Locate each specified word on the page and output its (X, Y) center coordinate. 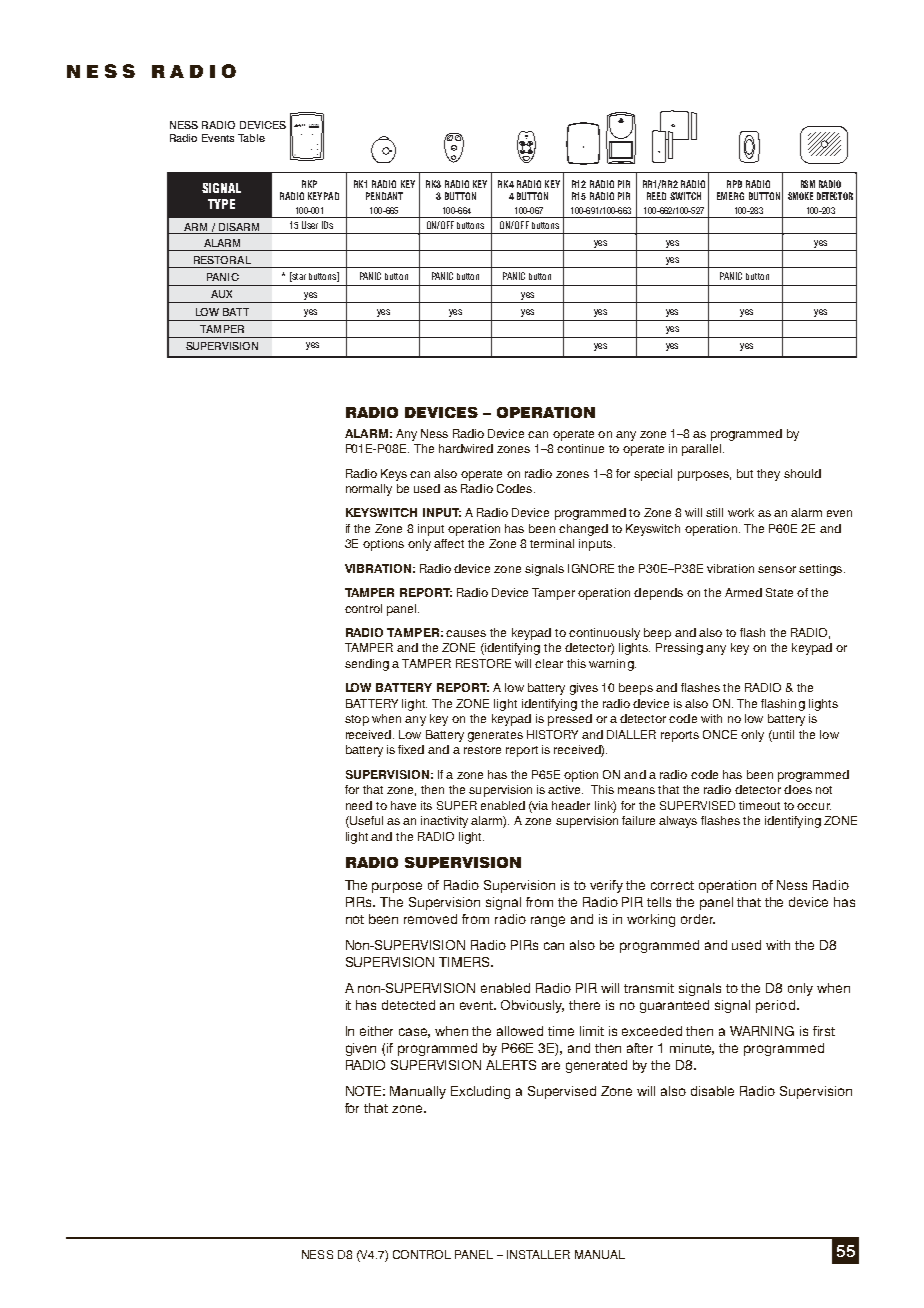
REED (656, 196)
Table (251, 138)
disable (712, 1091)
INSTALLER (538, 1254)
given (361, 1049)
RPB (734, 184)
